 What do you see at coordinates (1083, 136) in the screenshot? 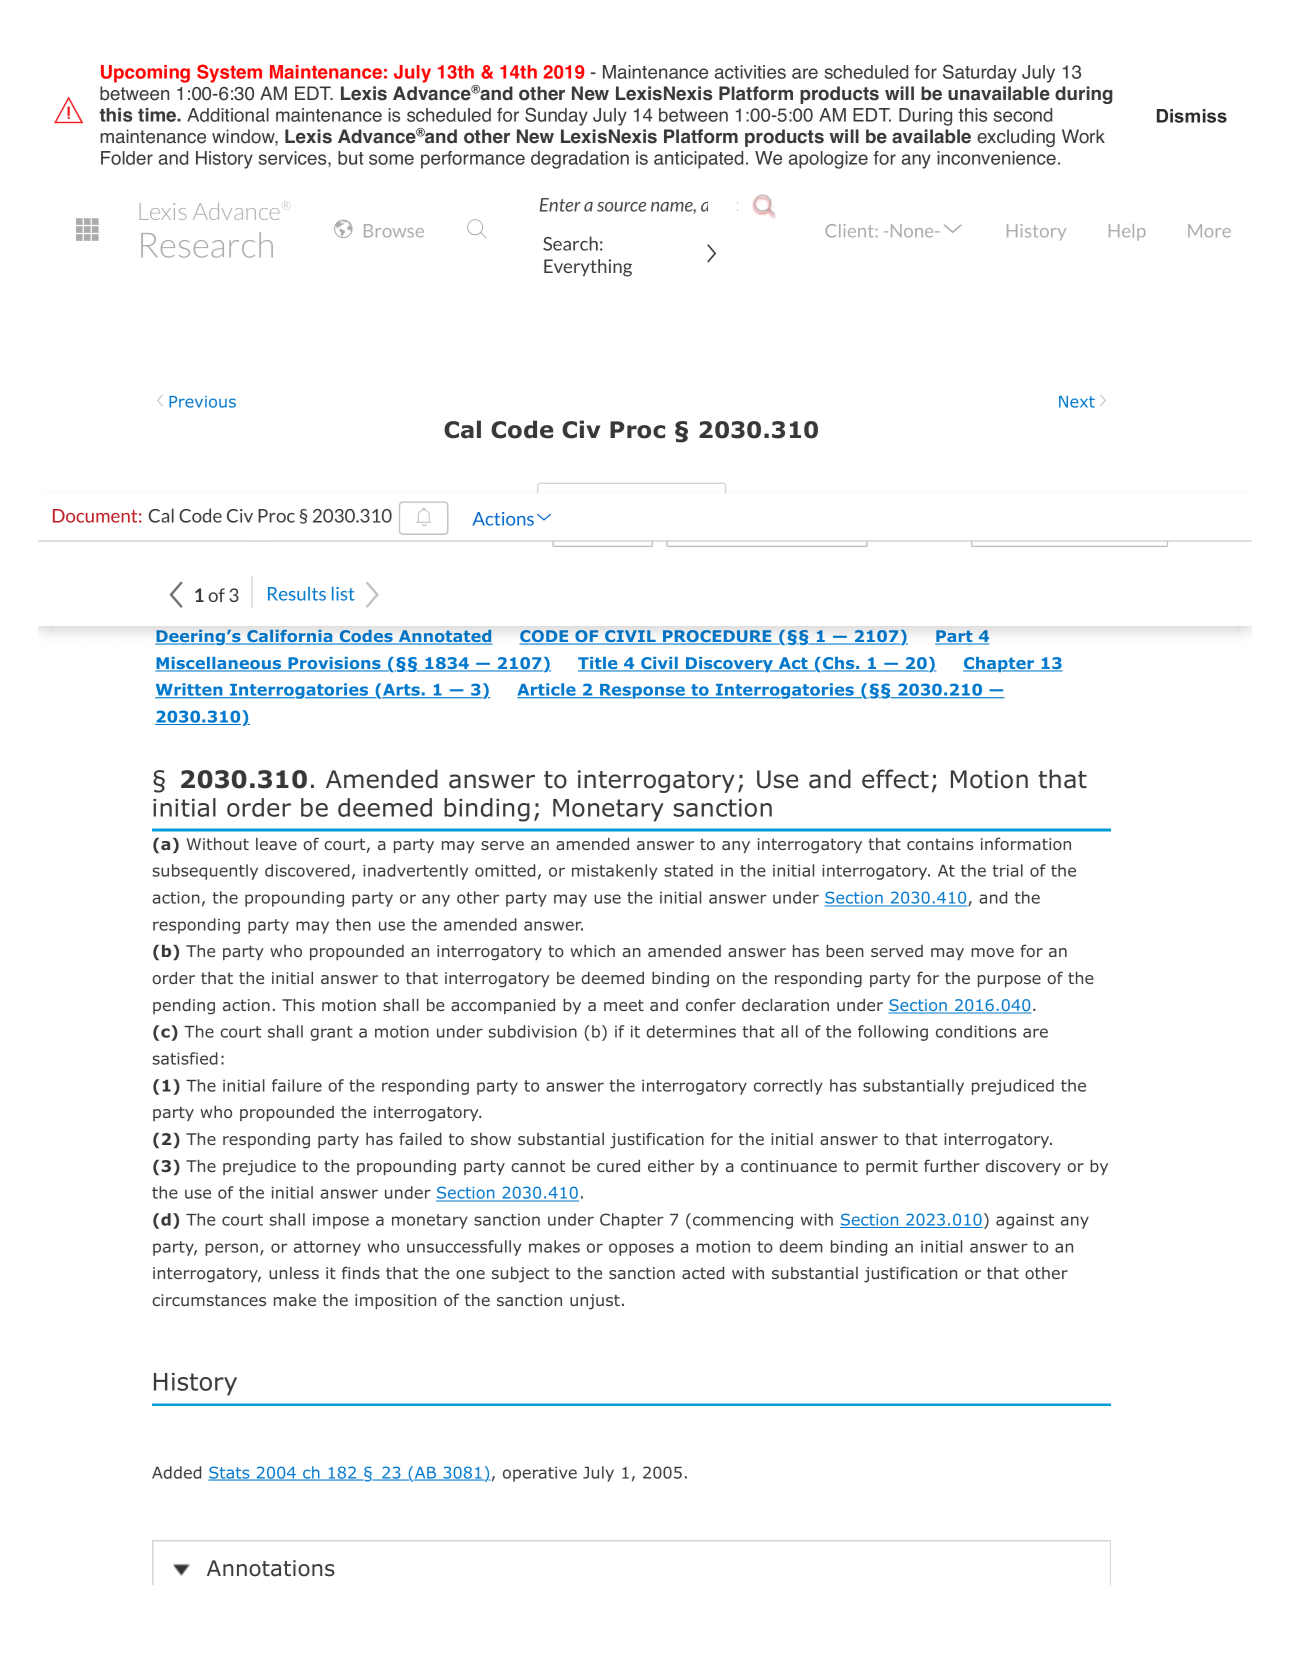
I see `Work` at bounding box center [1083, 136].
